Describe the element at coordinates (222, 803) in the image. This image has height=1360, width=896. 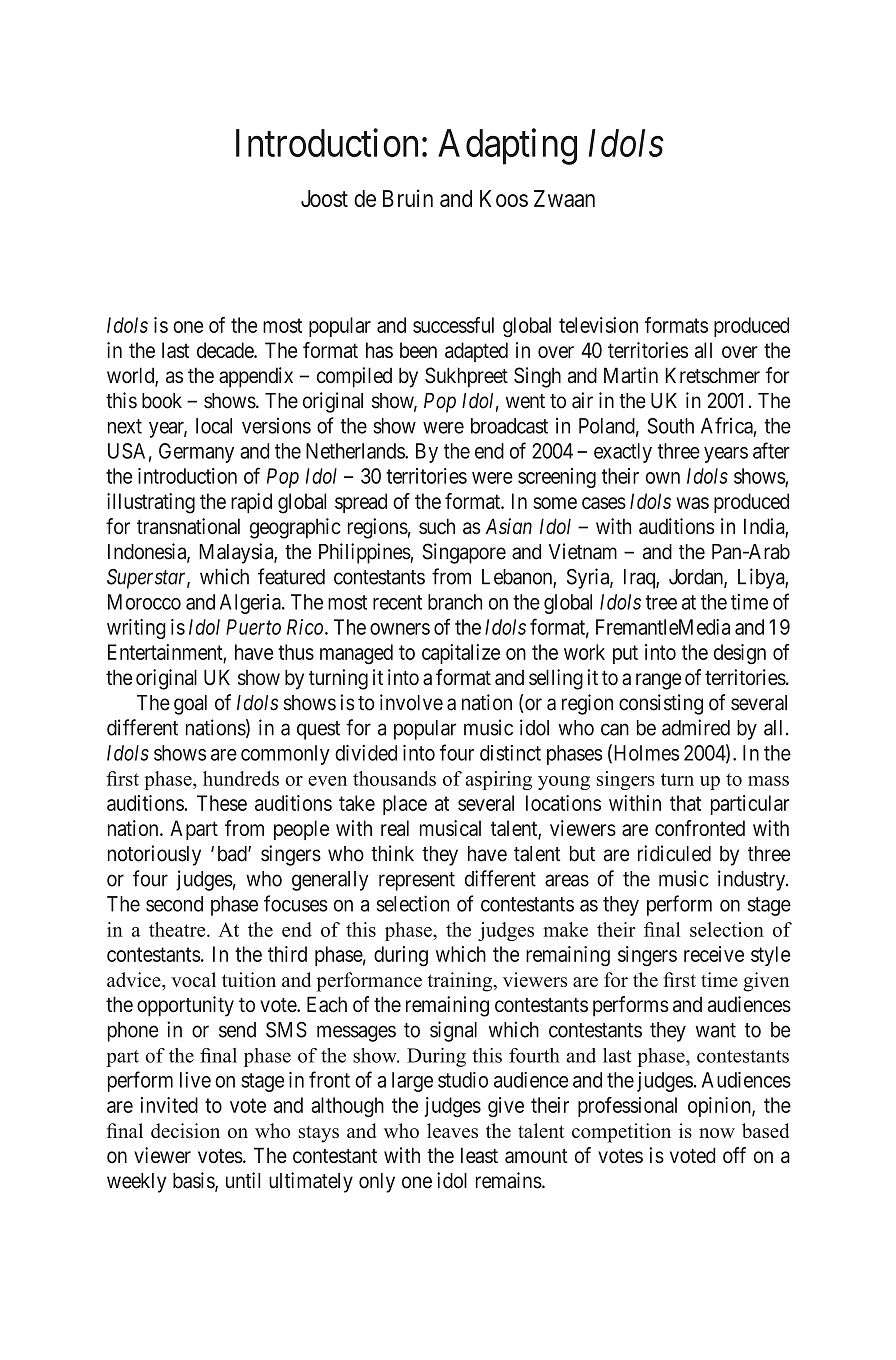
I see `These` at that location.
